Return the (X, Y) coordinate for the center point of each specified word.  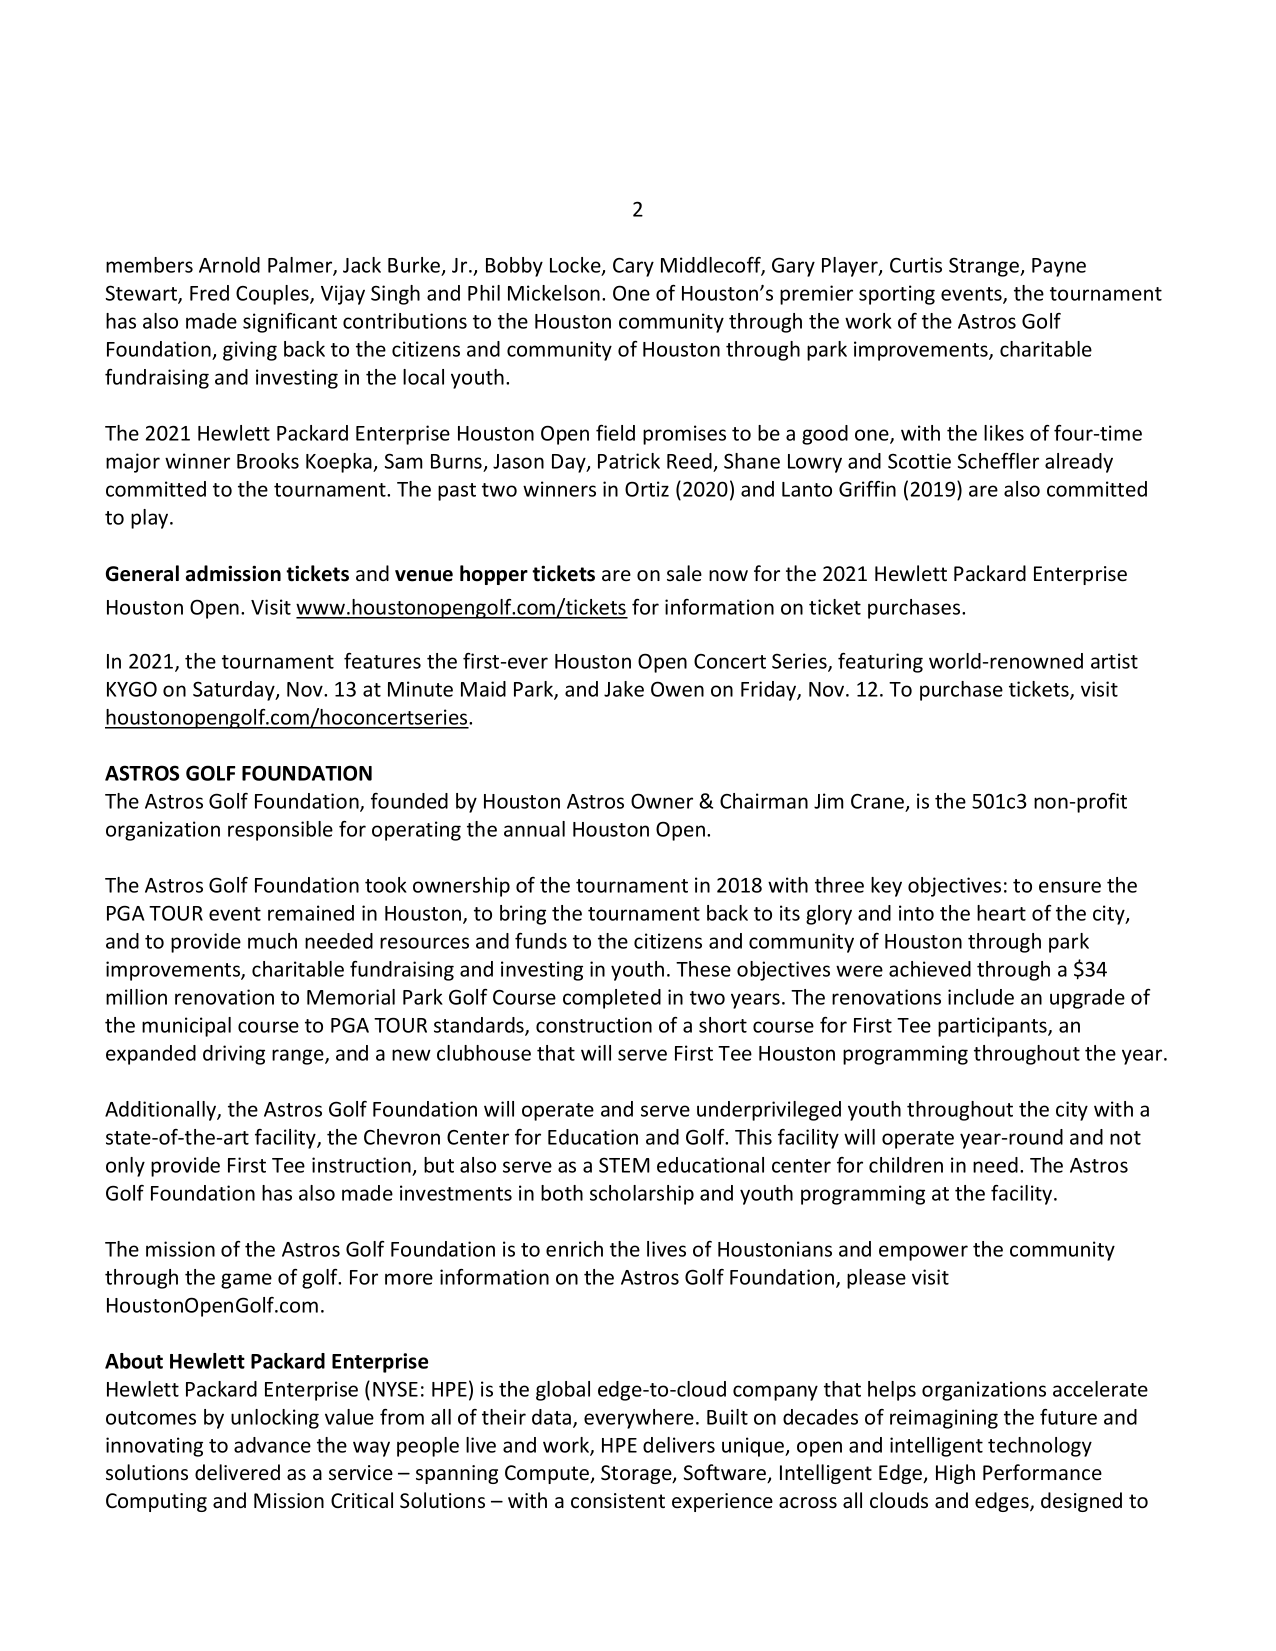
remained (311, 913)
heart (1001, 913)
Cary (633, 267)
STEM (624, 1165)
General (142, 573)
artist (1114, 661)
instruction (361, 1165)
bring (523, 915)
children (906, 1165)
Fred (209, 293)
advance (272, 1445)
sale (684, 573)
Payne (1059, 267)
